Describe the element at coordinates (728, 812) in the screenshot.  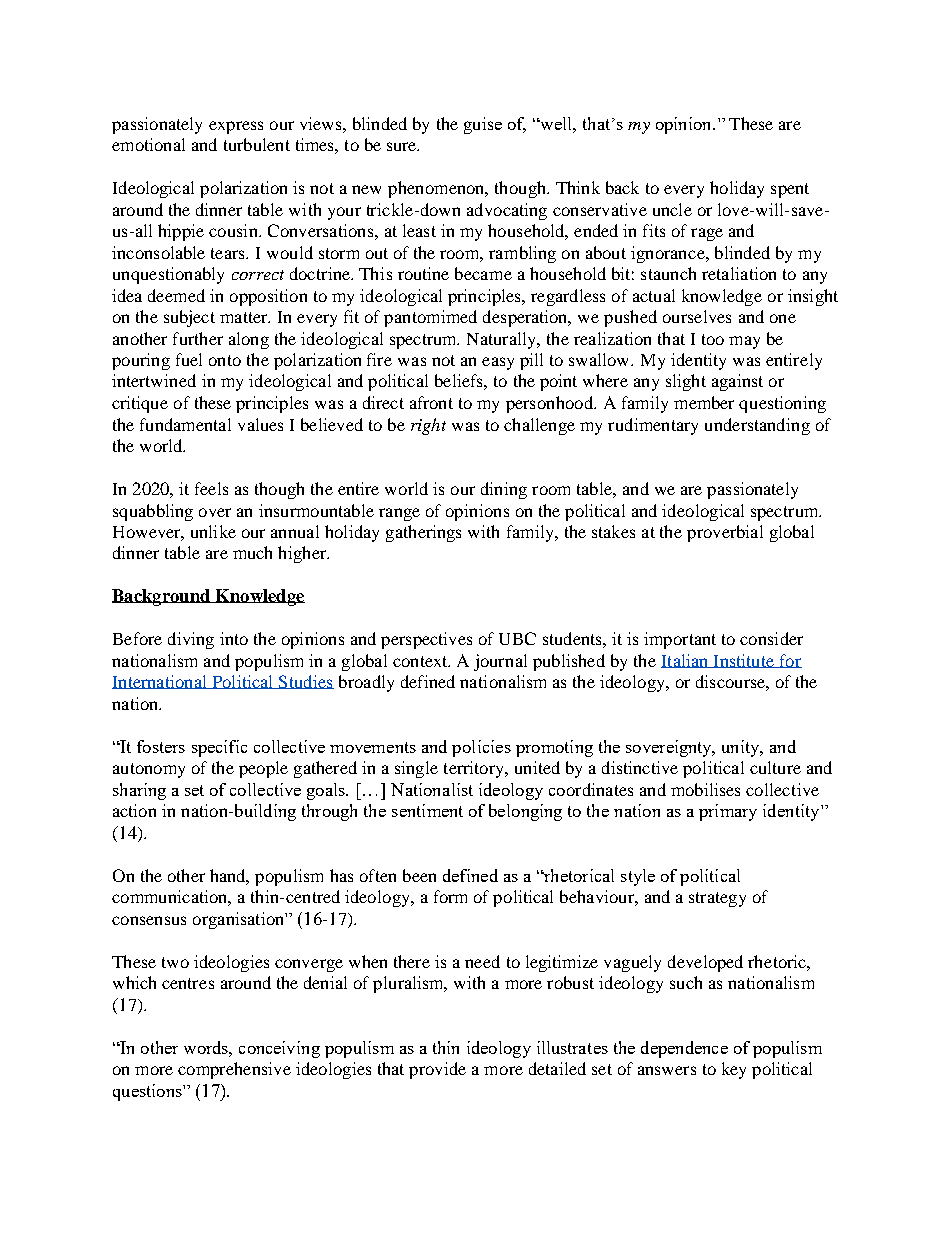
I see `primary` at that location.
